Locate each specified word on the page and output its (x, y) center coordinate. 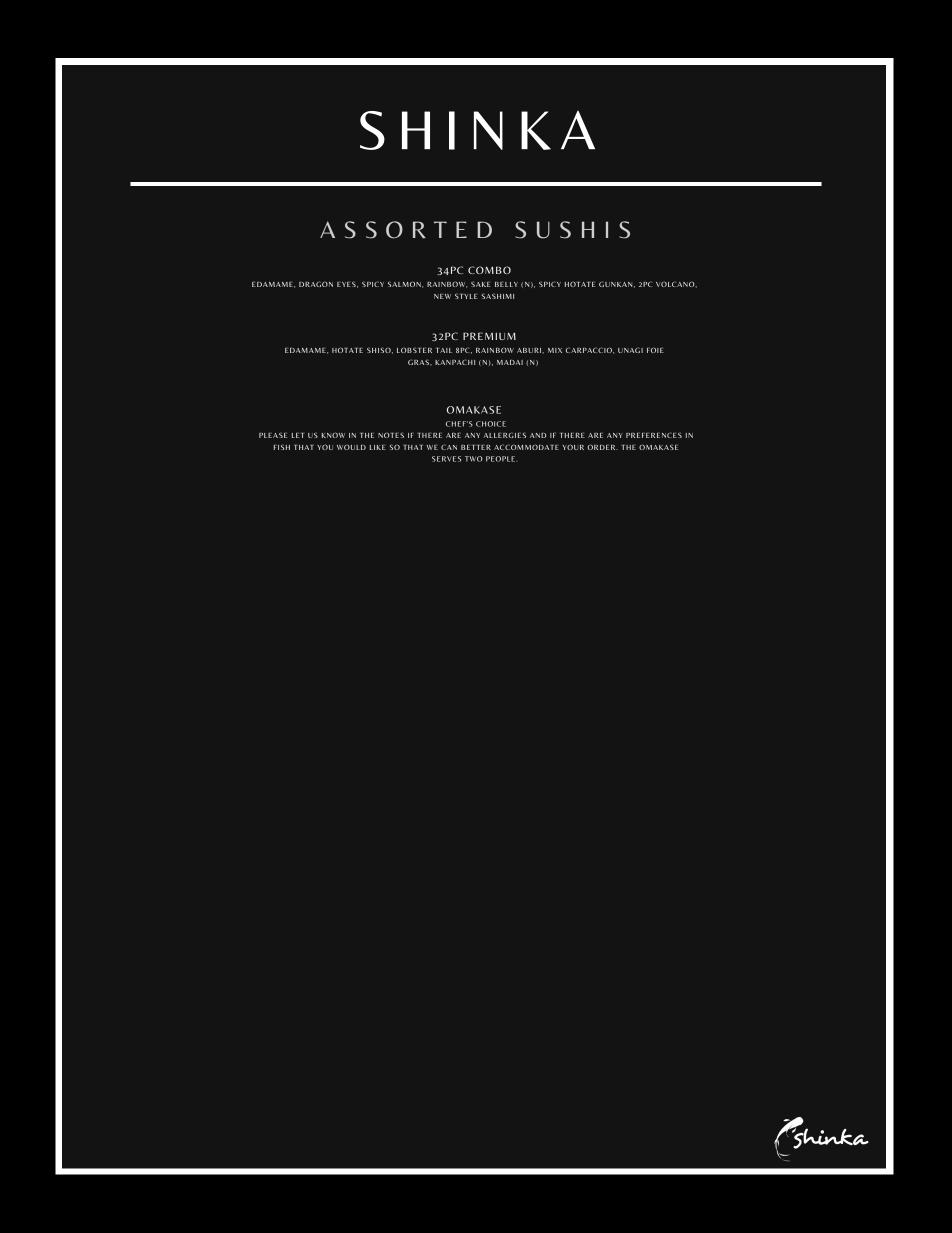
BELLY (506, 284)
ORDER (602, 447)
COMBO (489, 270)
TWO (473, 459)
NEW (442, 296)
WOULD (351, 447)
